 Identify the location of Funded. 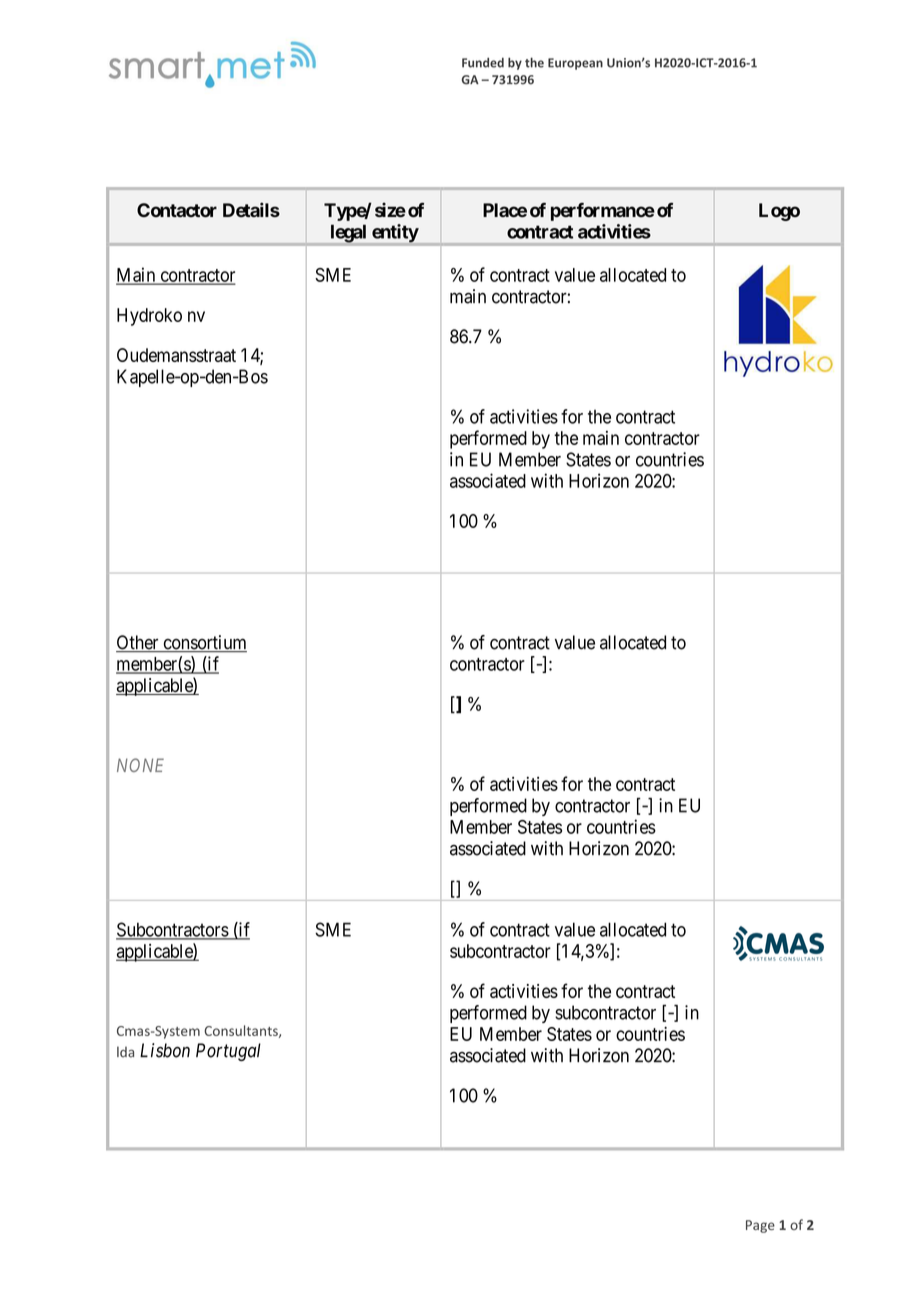
(483, 63).
